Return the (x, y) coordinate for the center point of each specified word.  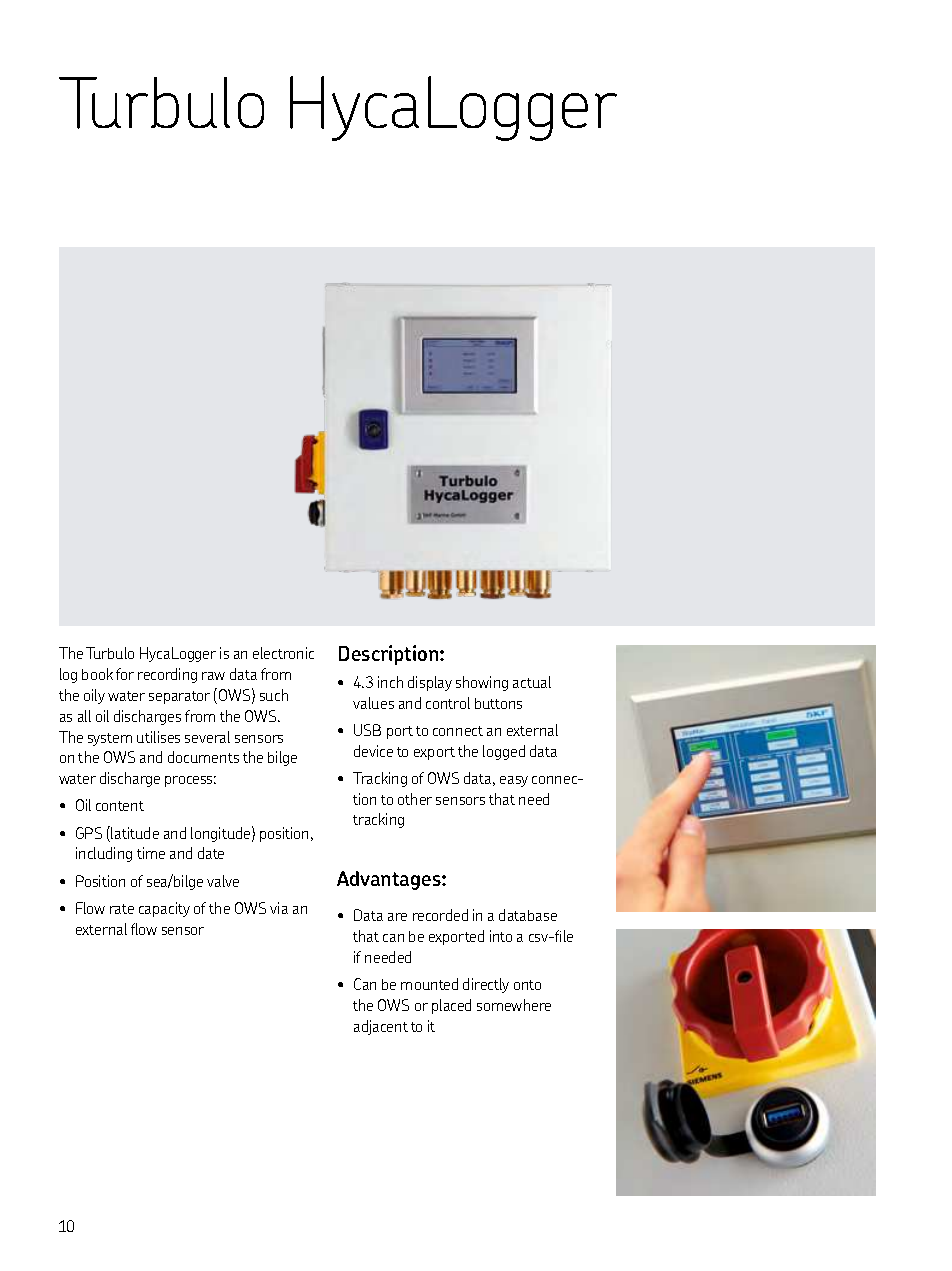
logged (504, 752)
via (279, 908)
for (125, 674)
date (211, 853)
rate (122, 909)
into (501, 936)
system (110, 739)
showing (482, 683)
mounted (429, 984)
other (415, 799)
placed (451, 1006)
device (373, 751)
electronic (283, 653)
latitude (135, 833)
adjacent (381, 1027)
